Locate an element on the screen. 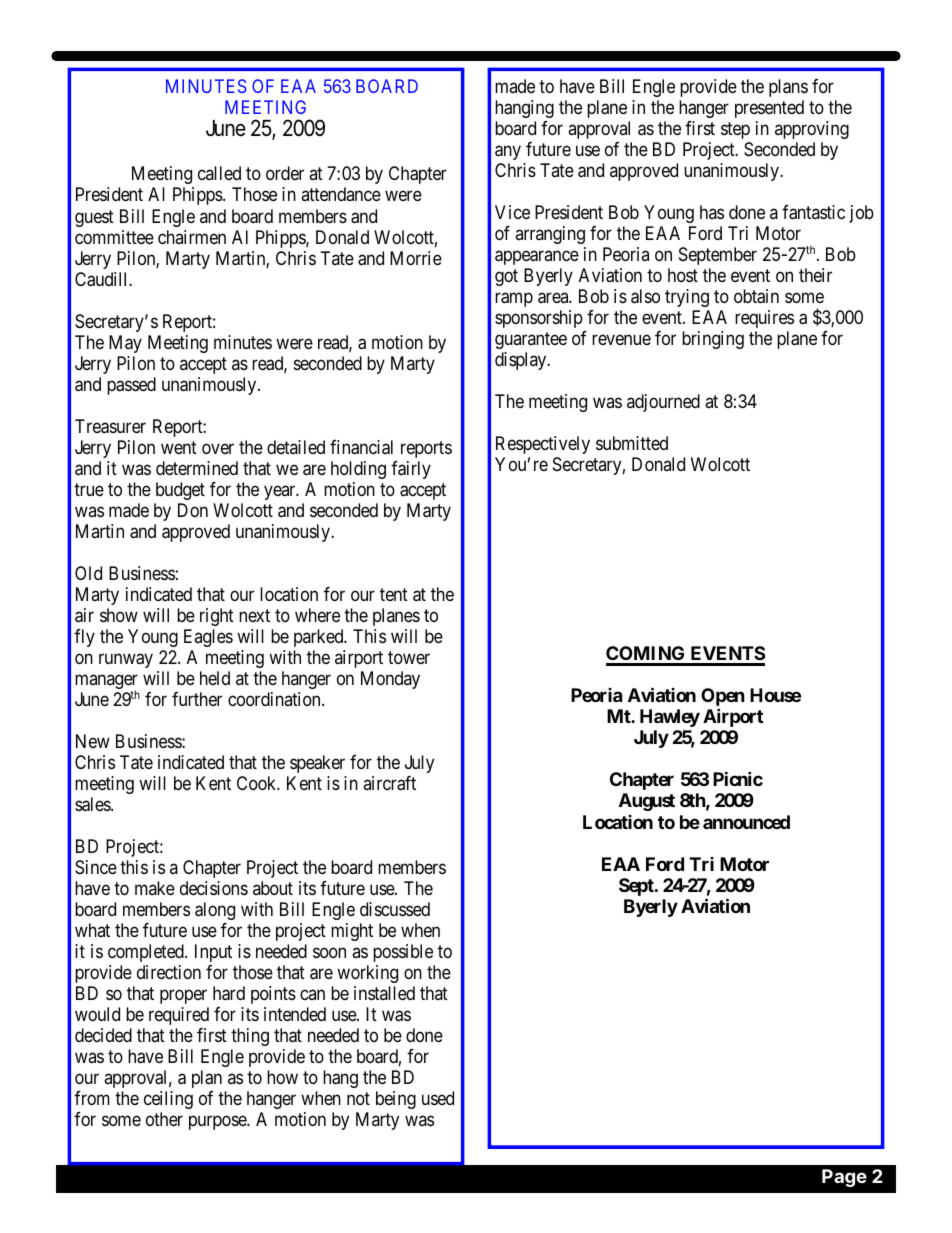  called is located at coordinates (219, 173).
